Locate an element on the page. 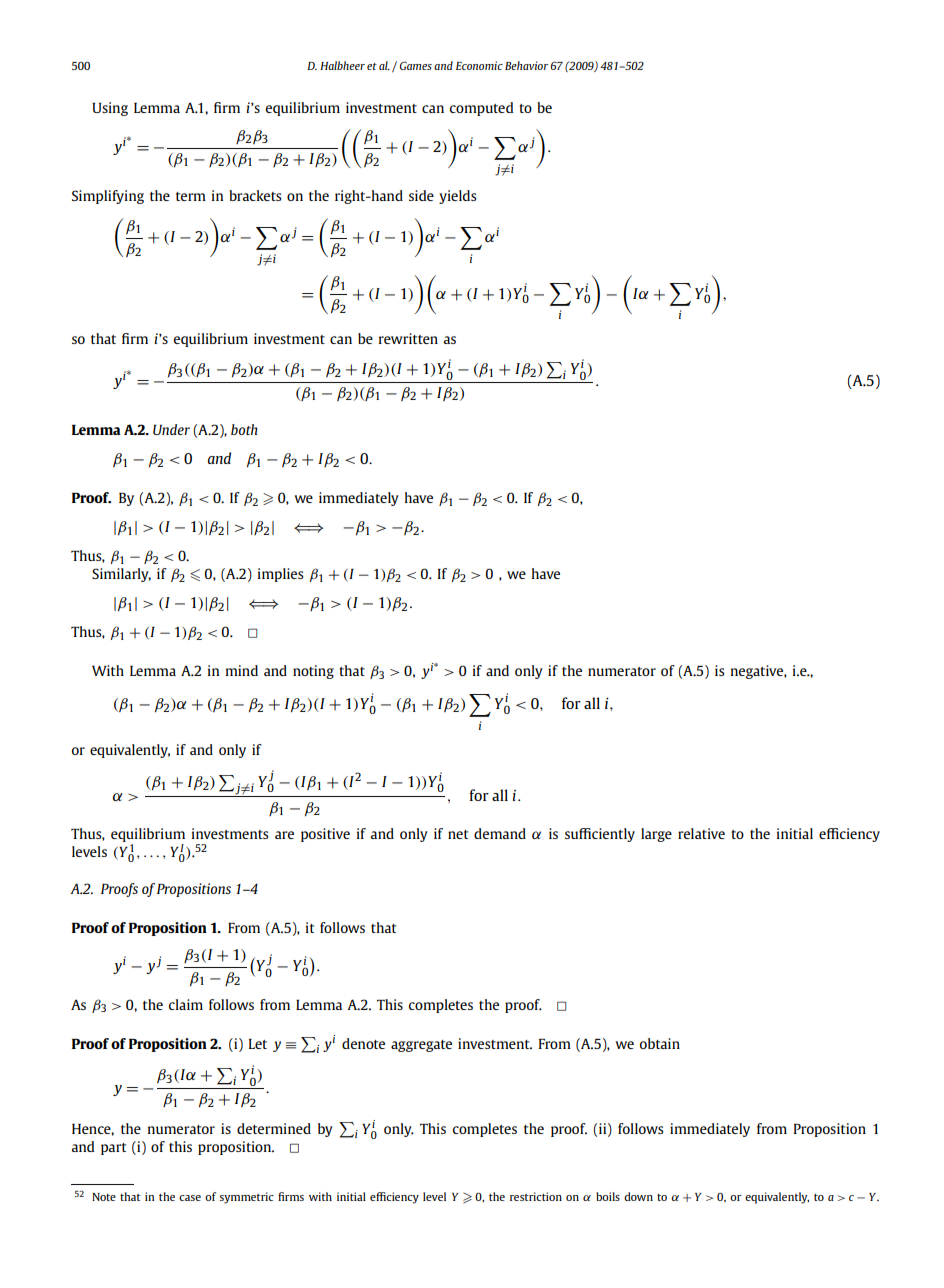 Image resolution: width=944 pixels, height=1288 pixels. Games is located at coordinates (416, 65).
